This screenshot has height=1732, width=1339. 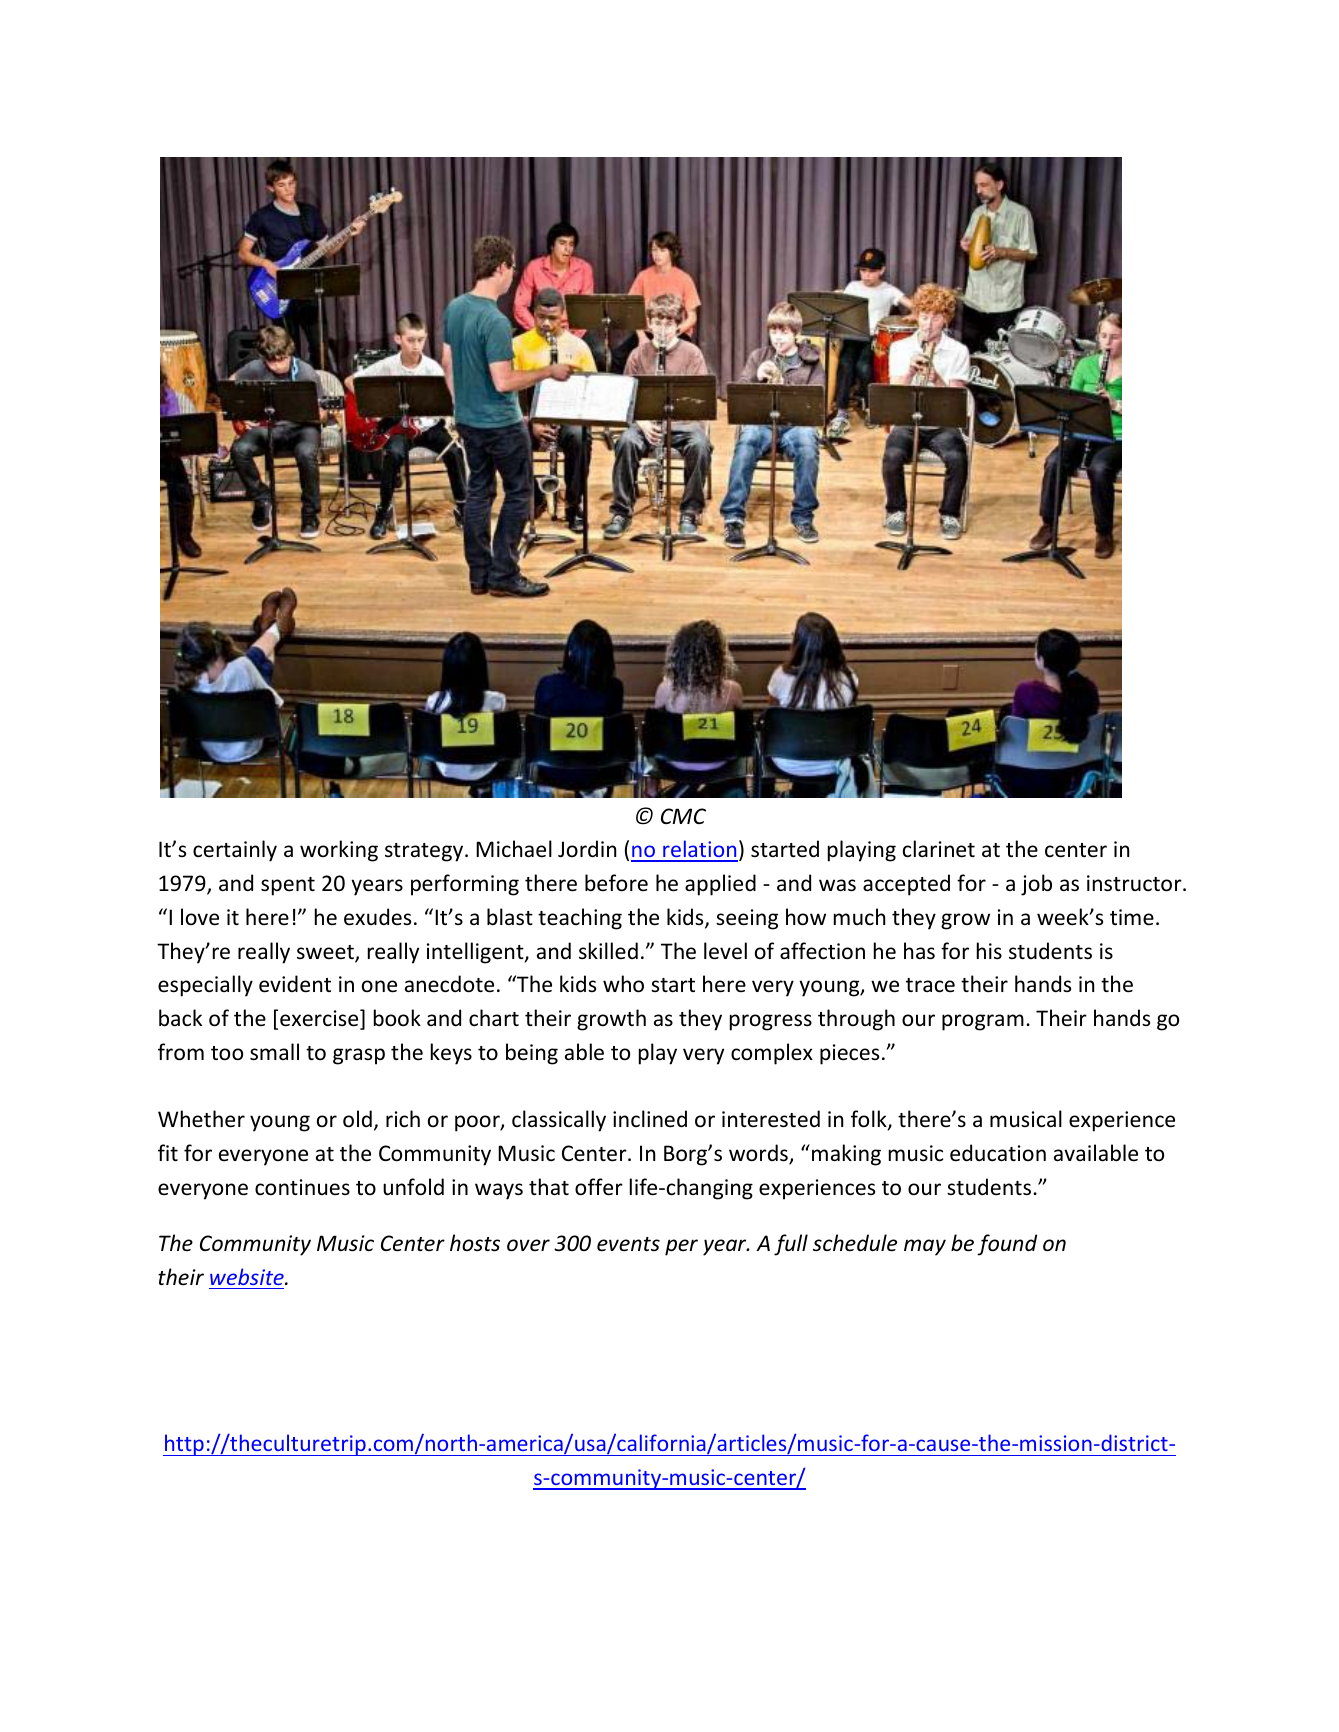 I want to click on education, so click(x=998, y=1153).
